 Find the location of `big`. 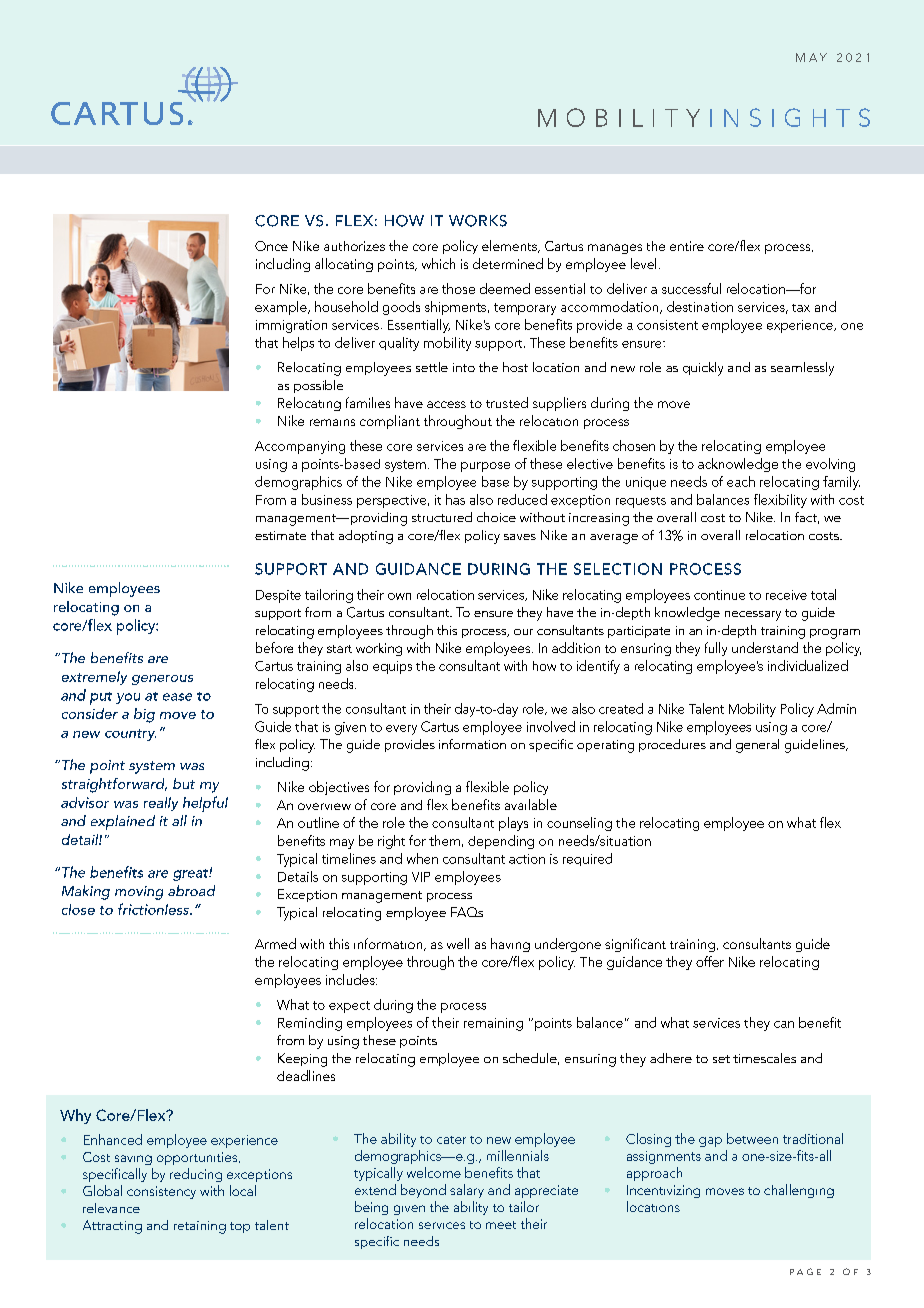

big is located at coordinates (144, 715).
